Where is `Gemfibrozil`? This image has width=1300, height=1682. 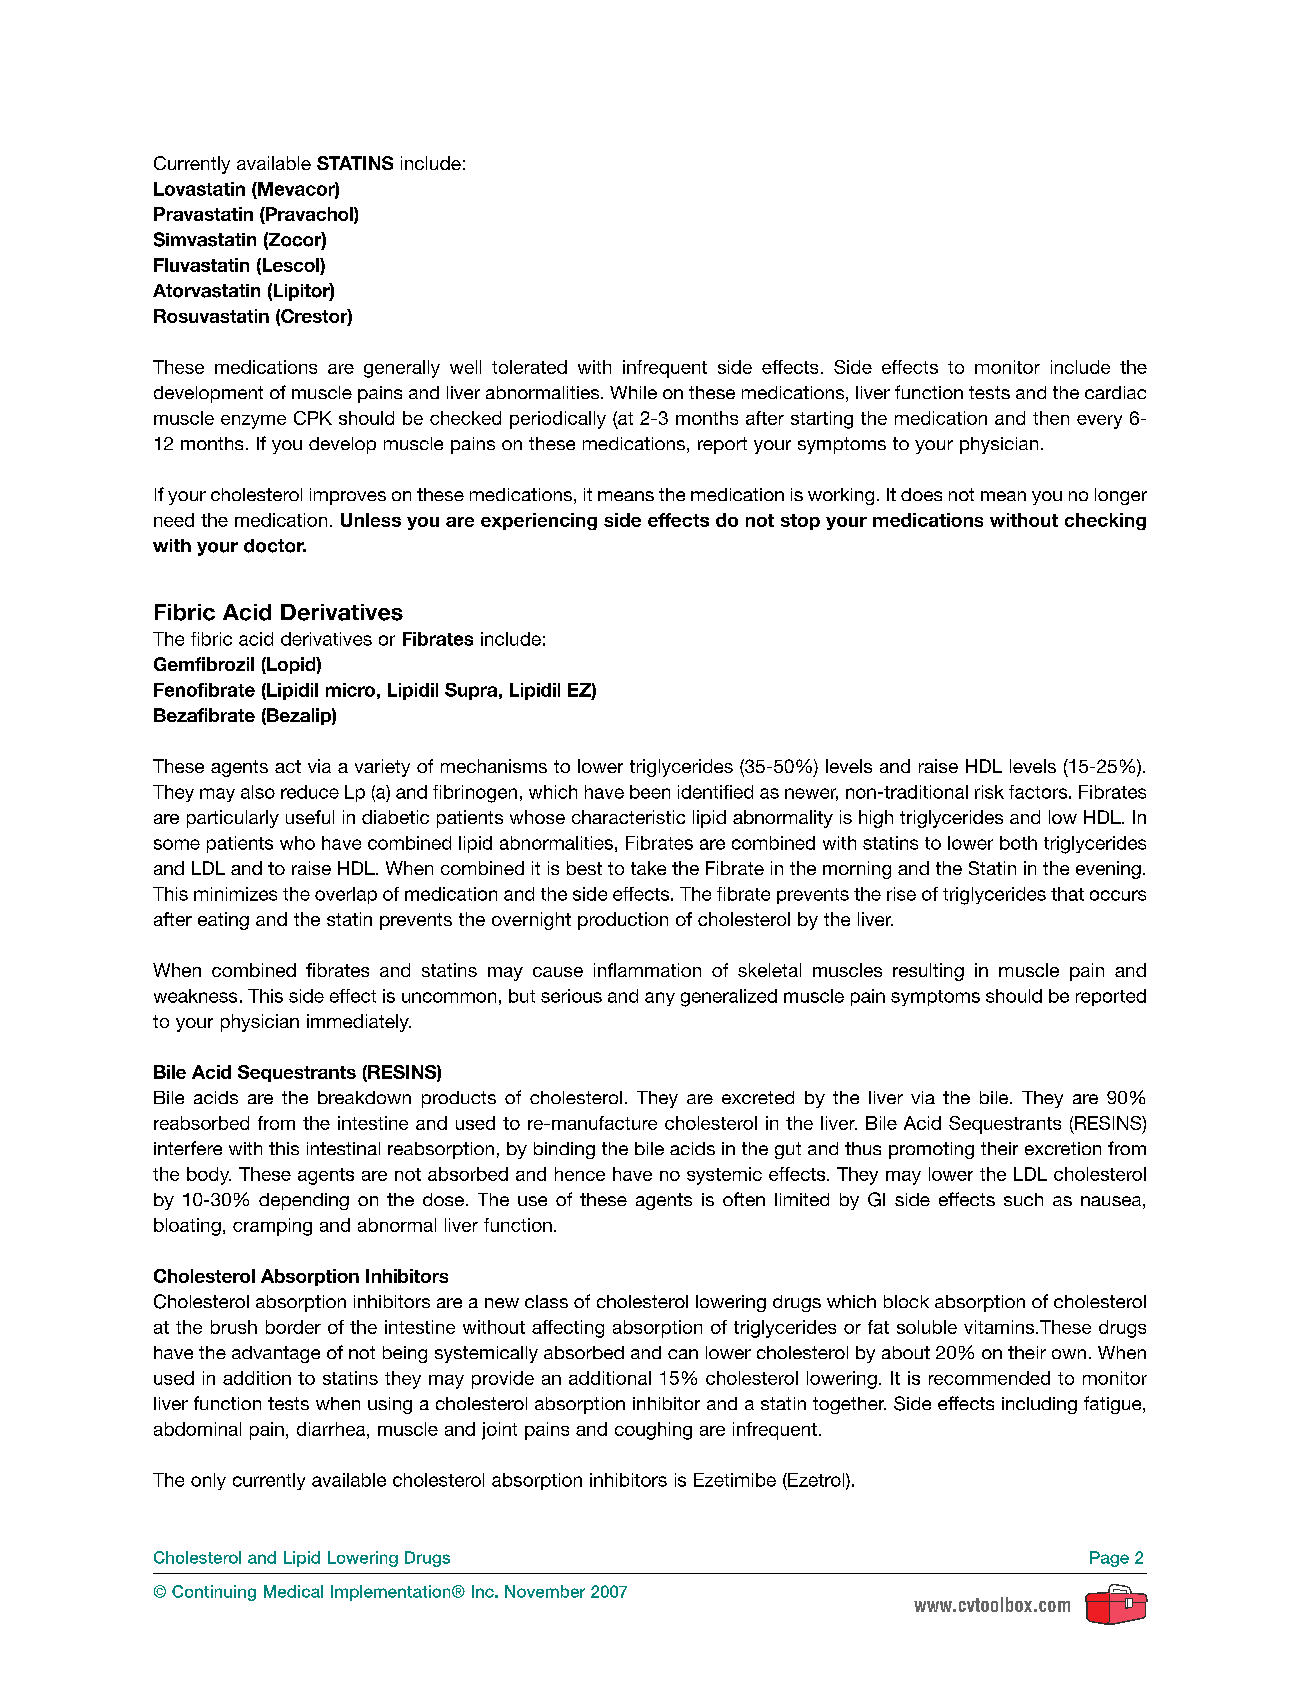 Gemfibrozil is located at coordinates (204, 664).
